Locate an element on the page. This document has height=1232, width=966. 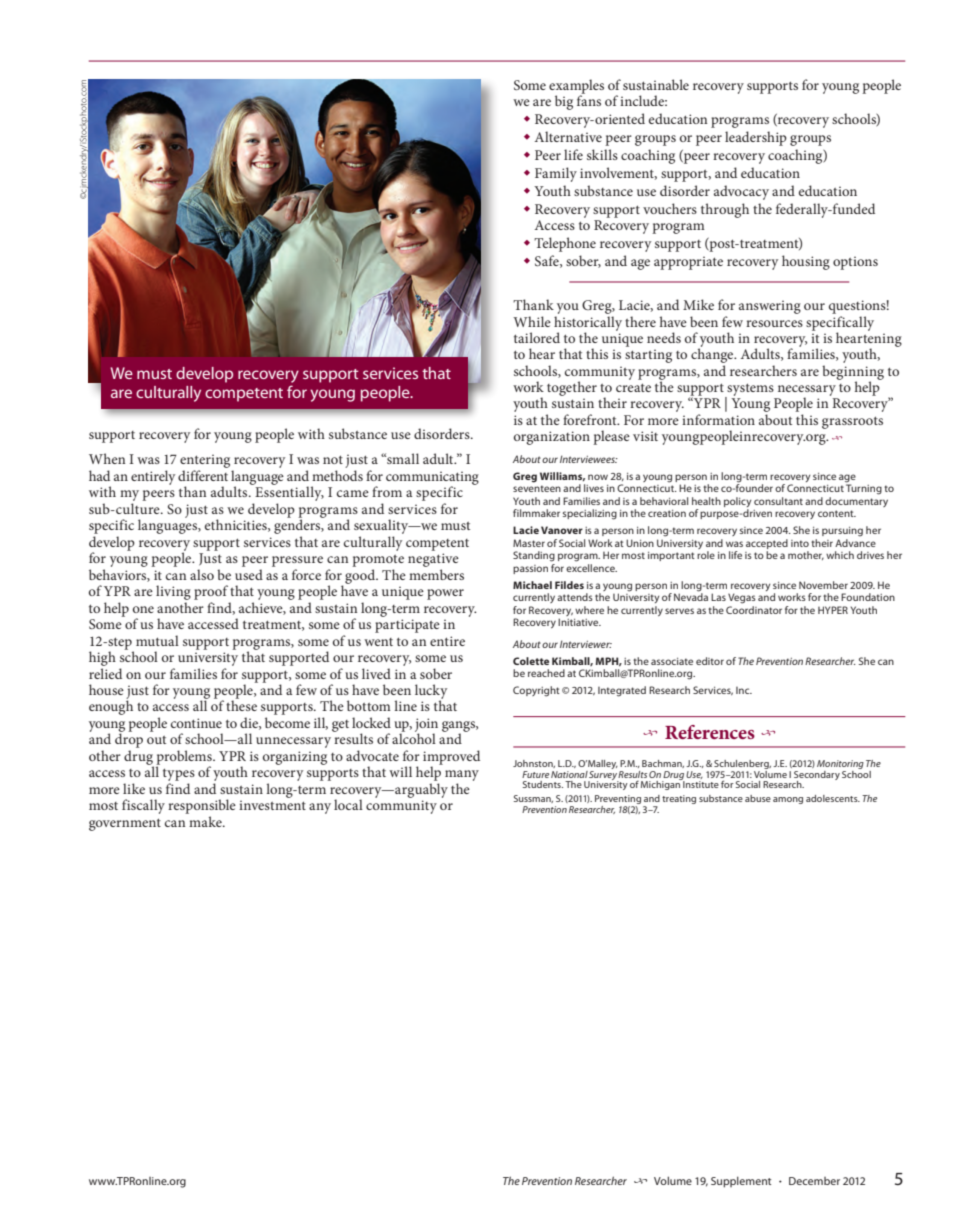
Supplement is located at coordinates (741, 1182).
